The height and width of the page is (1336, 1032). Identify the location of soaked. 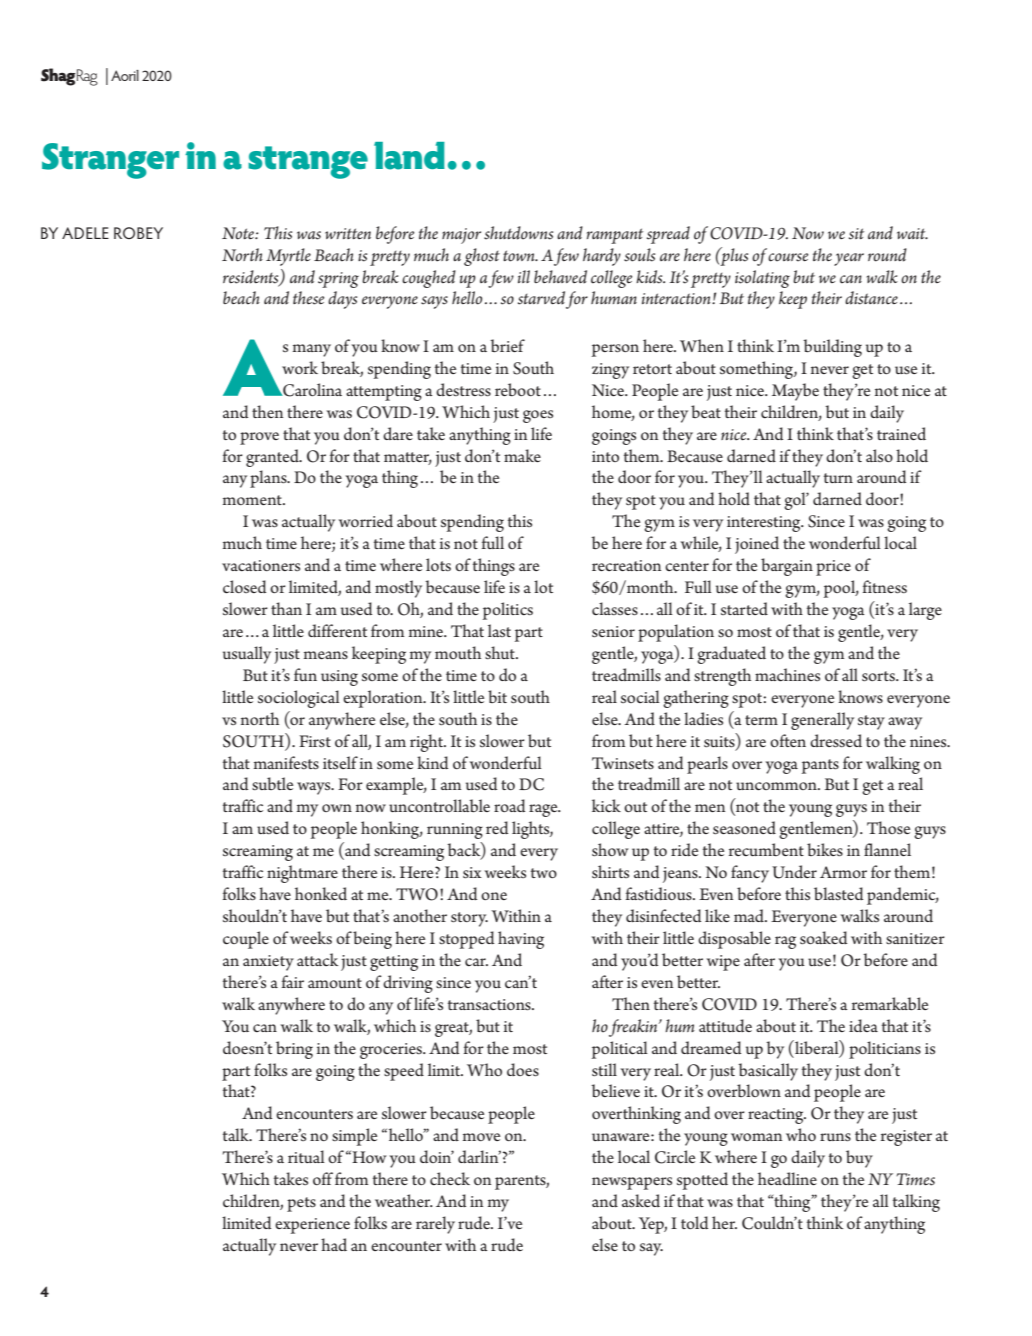
(823, 937).
